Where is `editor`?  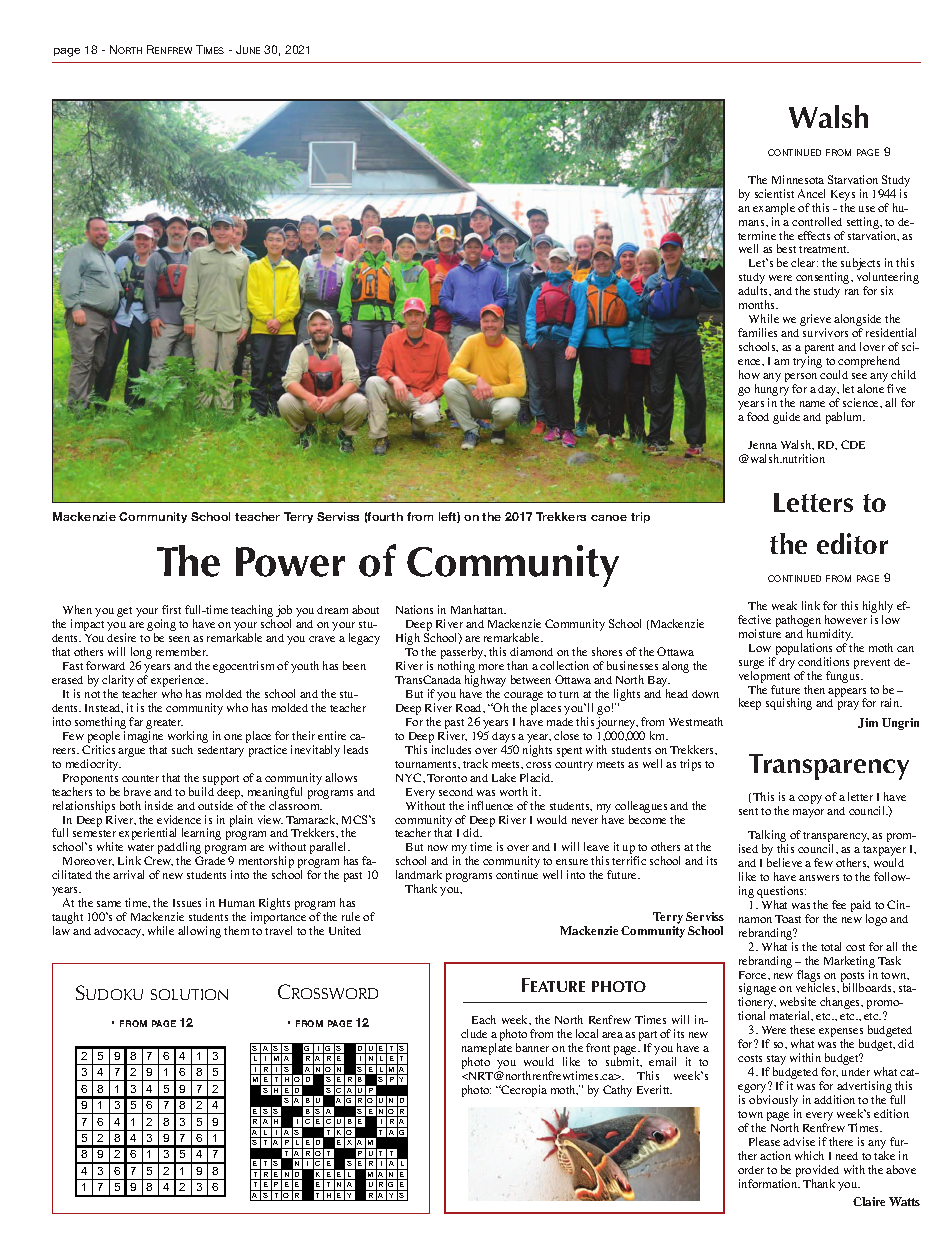
editor is located at coordinates (852, 543).
